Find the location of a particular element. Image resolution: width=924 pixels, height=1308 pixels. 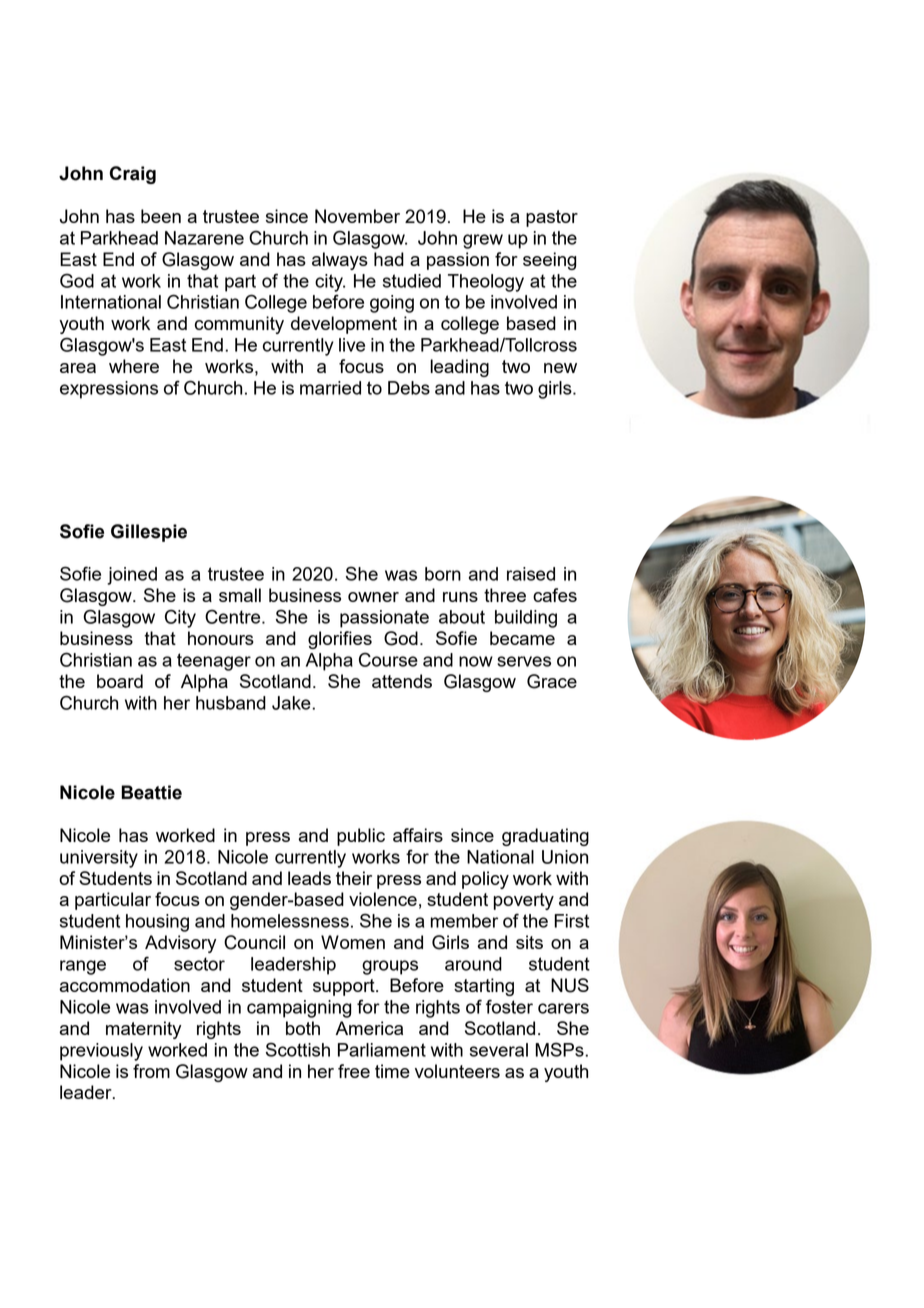

joined is located at coordinates (132, 576).
